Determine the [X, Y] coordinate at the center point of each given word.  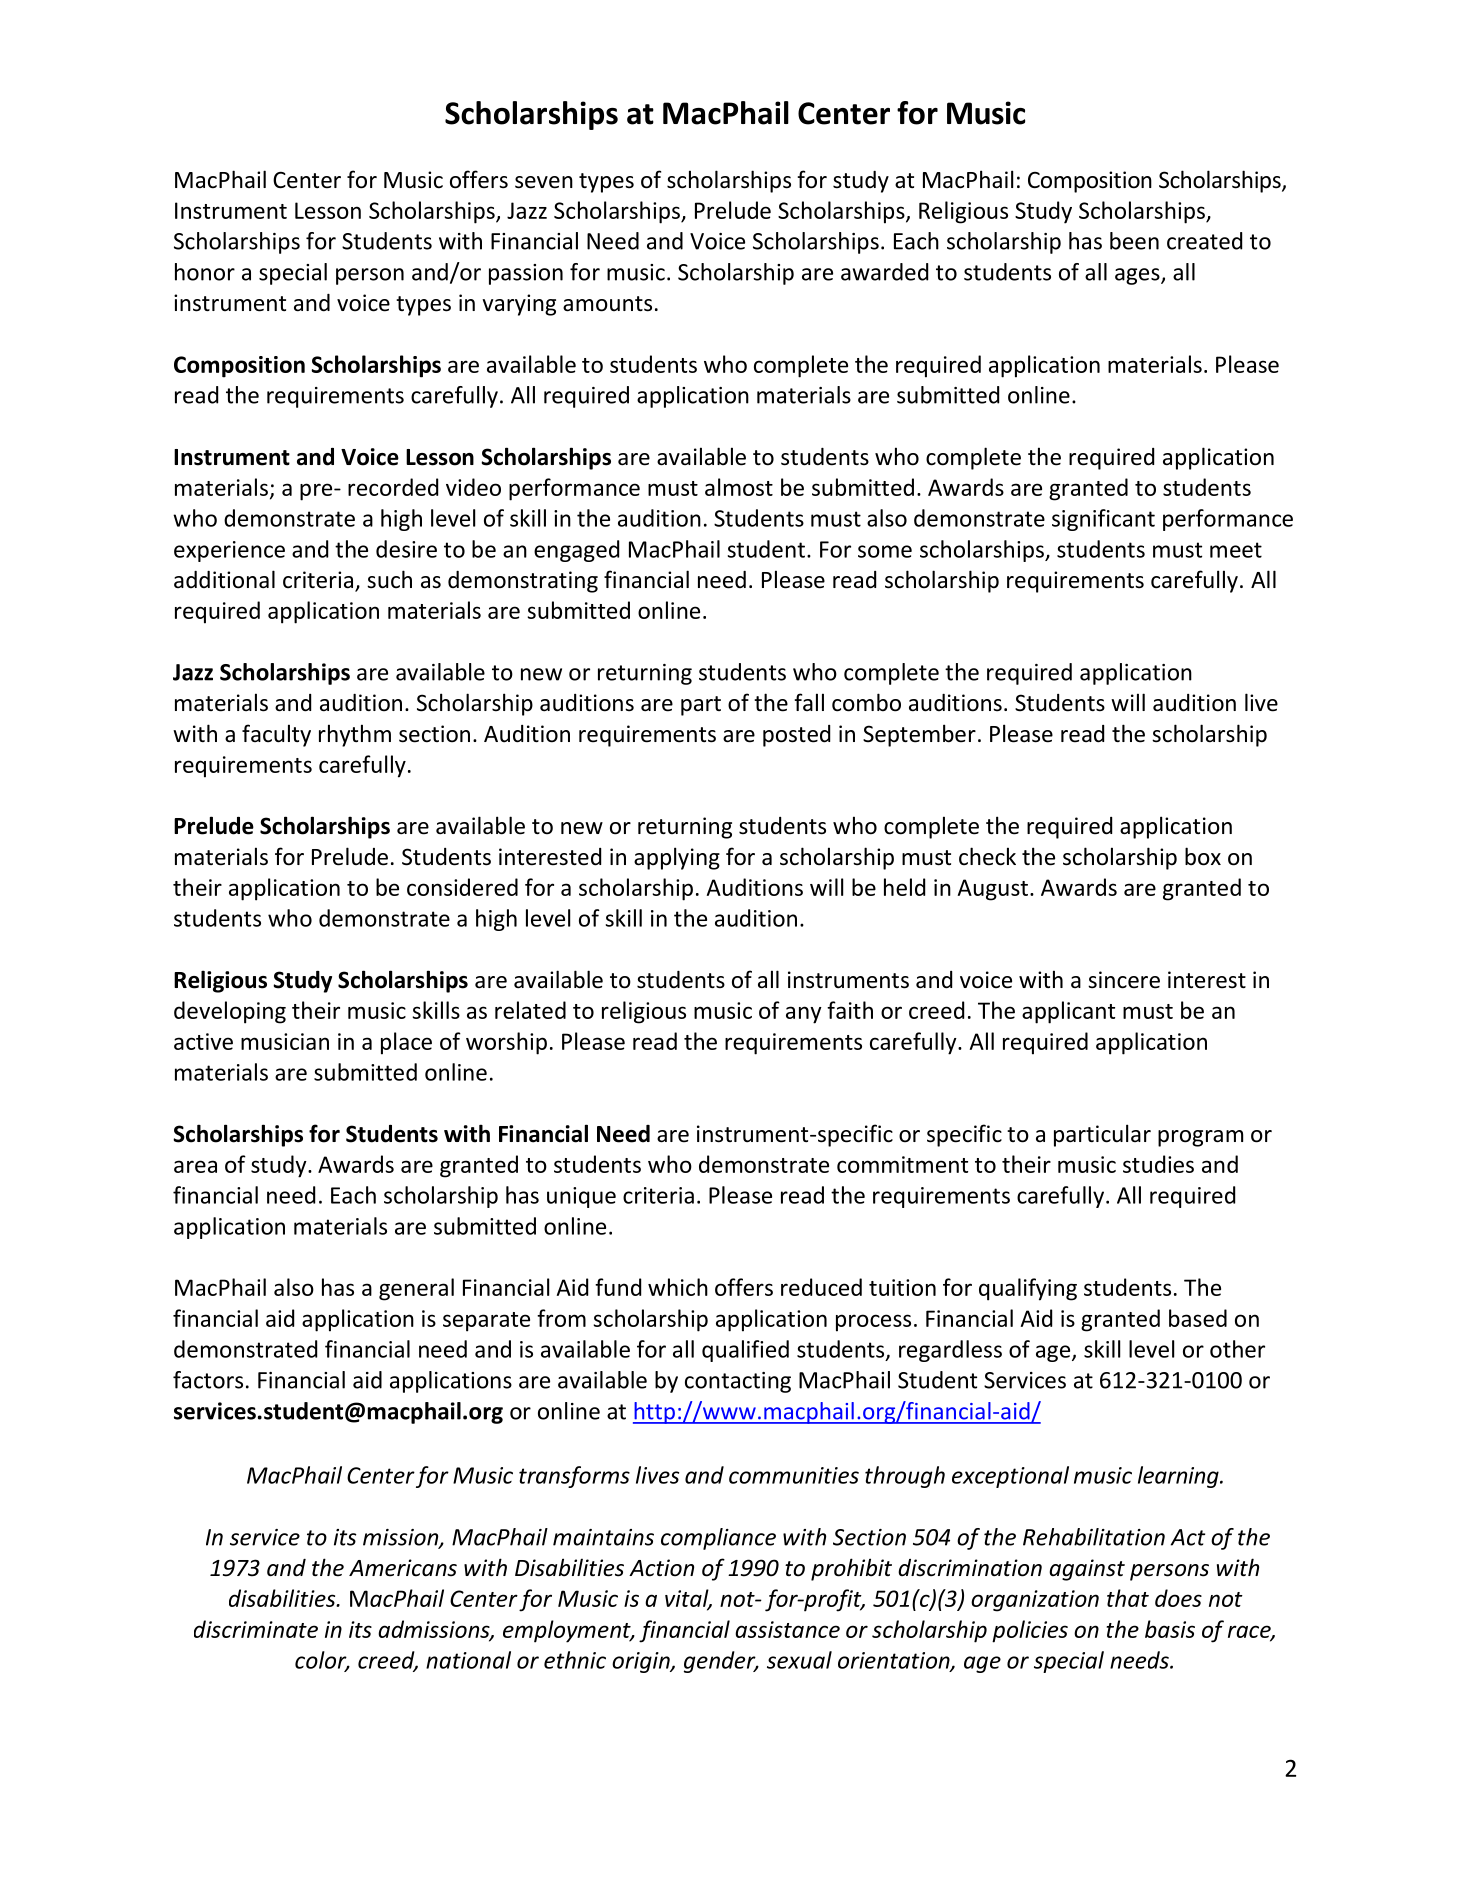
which [678, 1287]
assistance [787, 1629]
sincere [1124, 980]
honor [205, 272]
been [1134, 241]
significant [1103, 520]
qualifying [1028, 1289]
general [416, 1289]
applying [677, 858]
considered [462, 887]
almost [739, 487]
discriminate [256, 1629]
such [389, 579]
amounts [607, 304]
